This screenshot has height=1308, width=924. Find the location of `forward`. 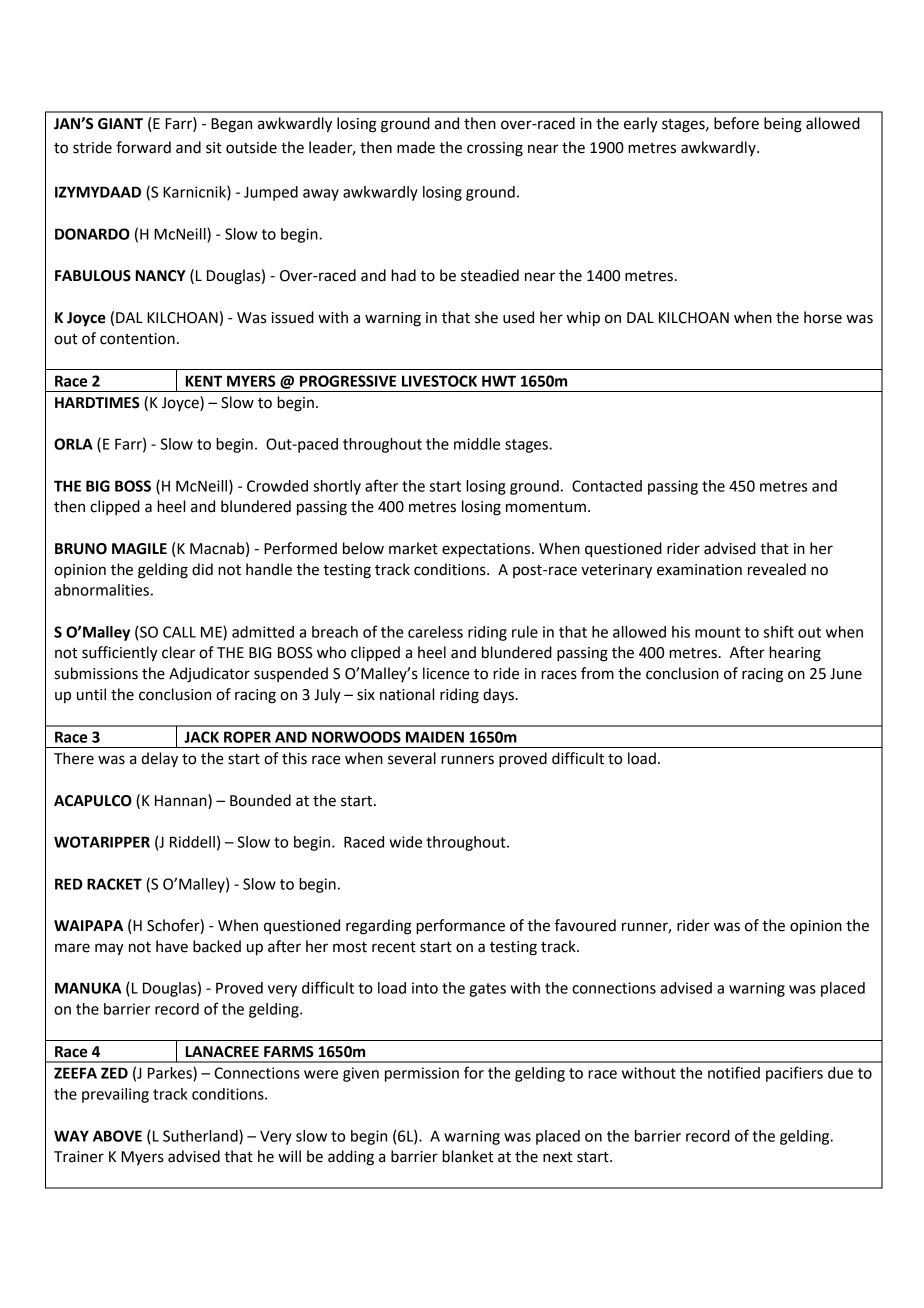

forward is located at coordinates (143, 147).
